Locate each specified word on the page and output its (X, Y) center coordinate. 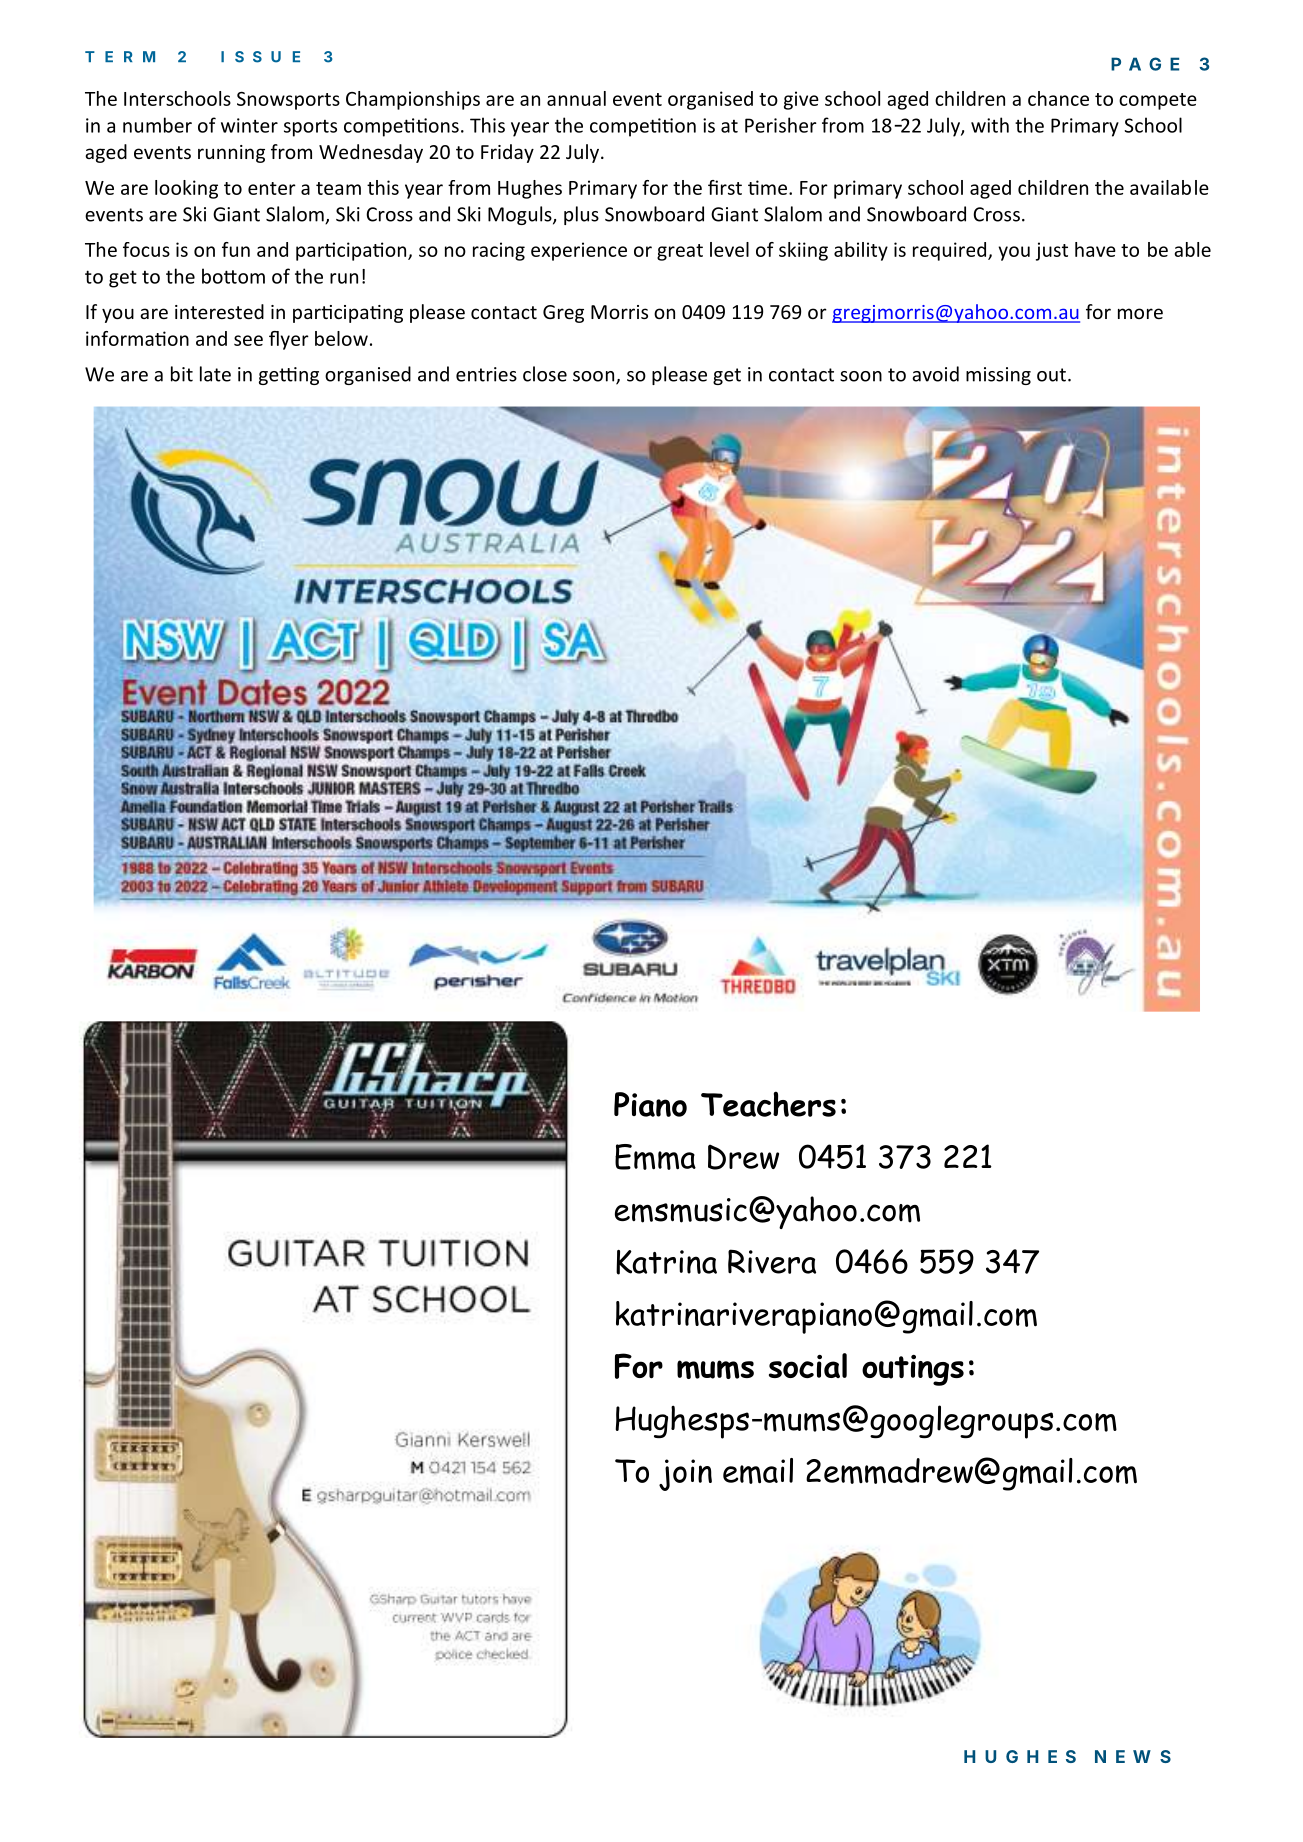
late (215, 374)
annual (576, 98)
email (758, 1471)
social (808, 1365)
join (685, 1475)
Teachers (768, 1104)
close (545, 374)
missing (998, 376)
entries (486, 374)
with (990, 125)
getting (289, 376)
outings (913, 1370)
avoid (935, 374)
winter (249, 125)
